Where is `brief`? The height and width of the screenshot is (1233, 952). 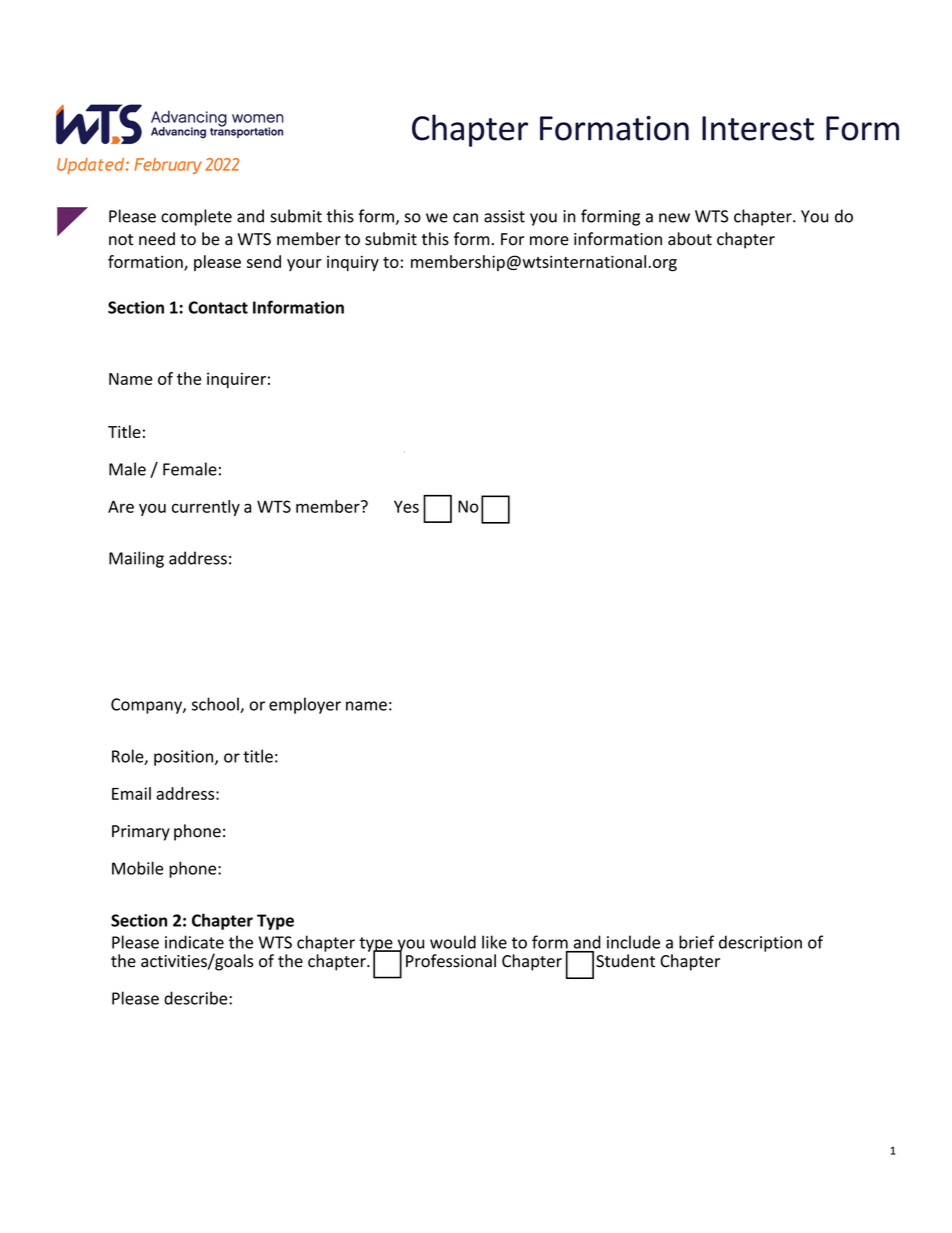
brief is located at coordinates (696, 942).
